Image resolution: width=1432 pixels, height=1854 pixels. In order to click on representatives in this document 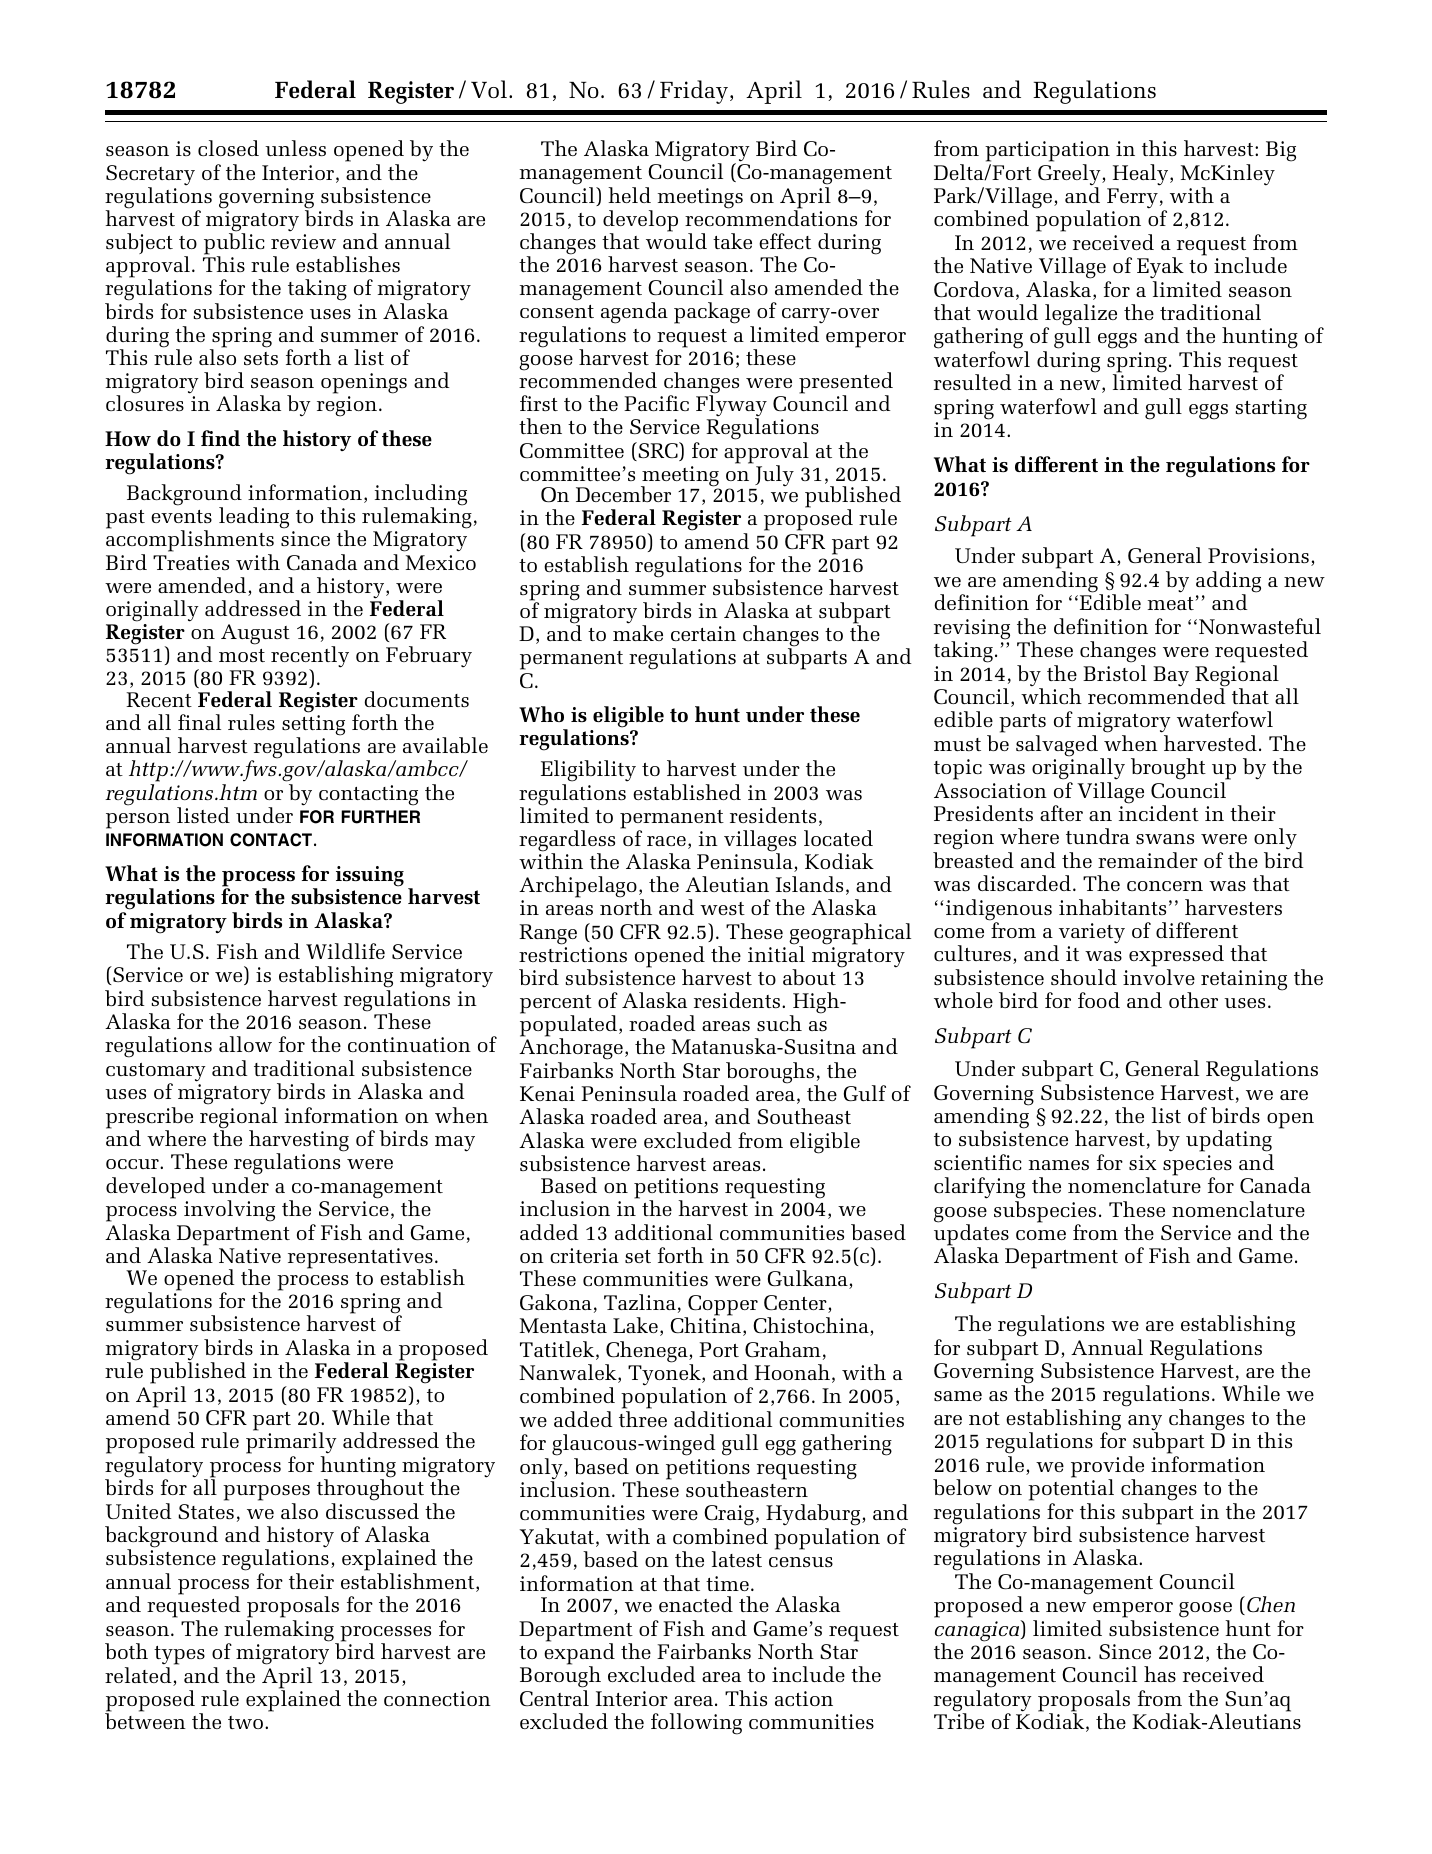, I will do `click(360, 1259)`.
